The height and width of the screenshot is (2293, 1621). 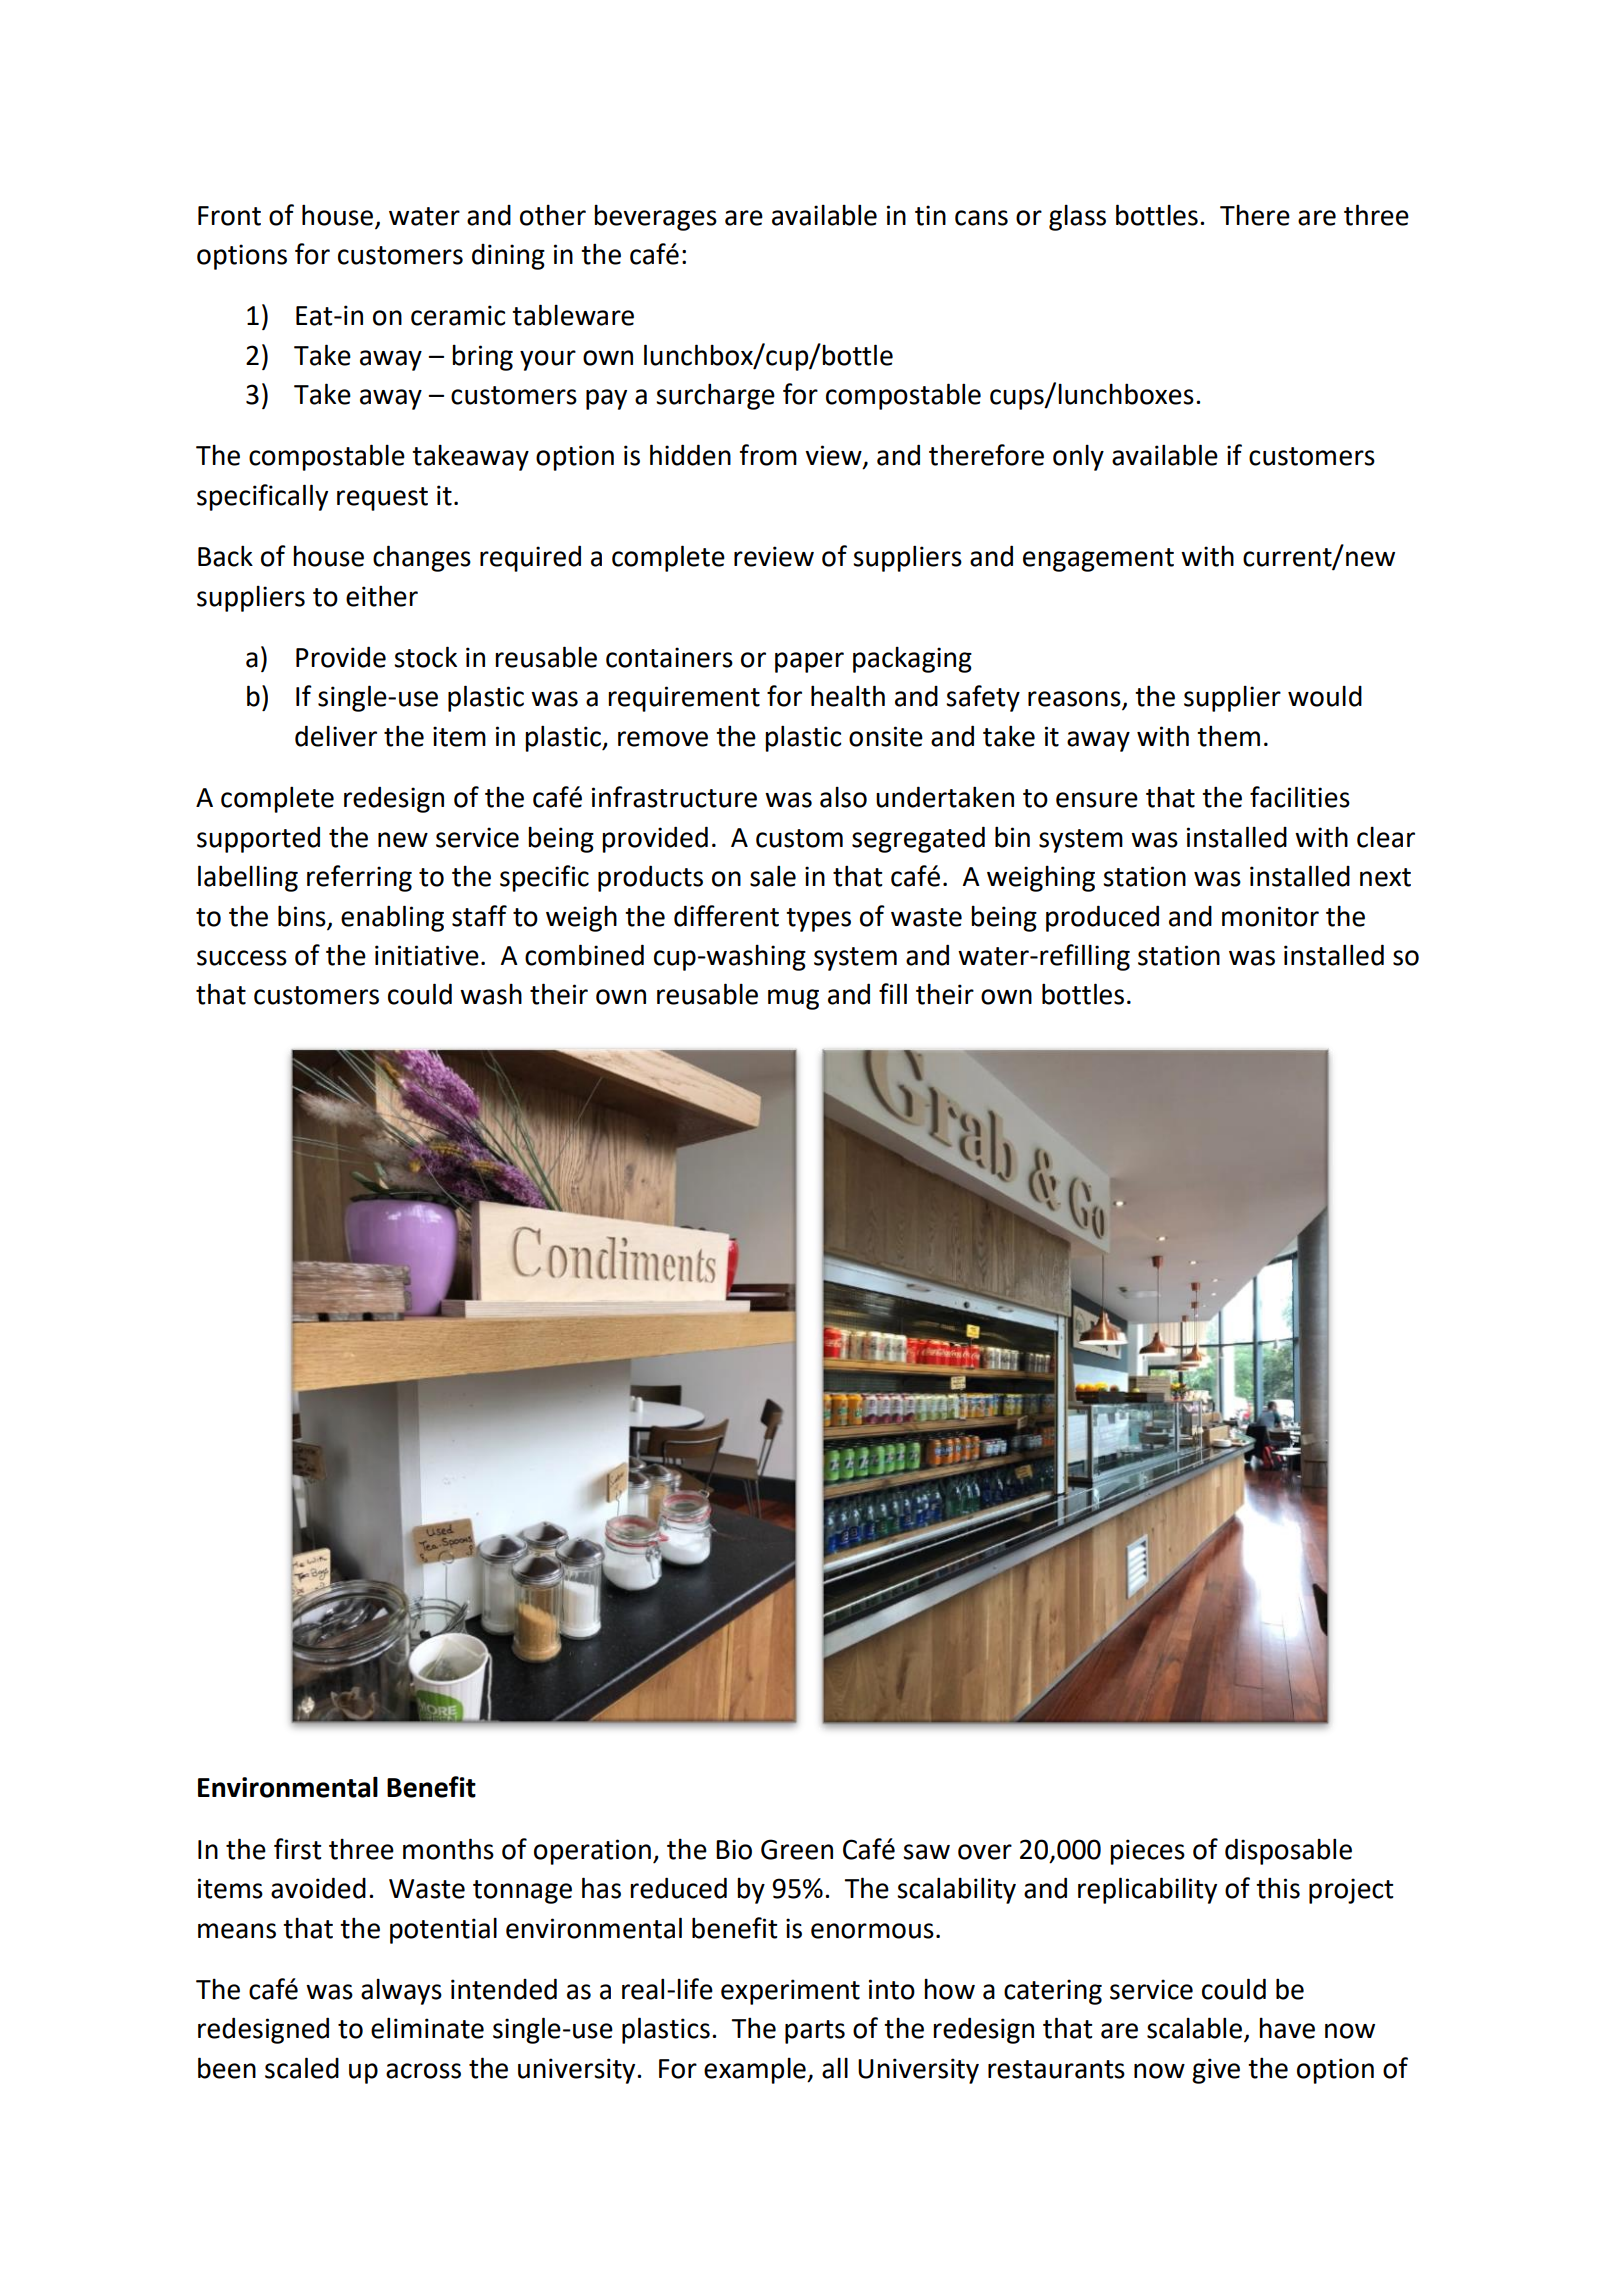 What do you see at coordinates (336, 736) in the screenshot?
I see `deliver` at bounding box center [336, 736].
